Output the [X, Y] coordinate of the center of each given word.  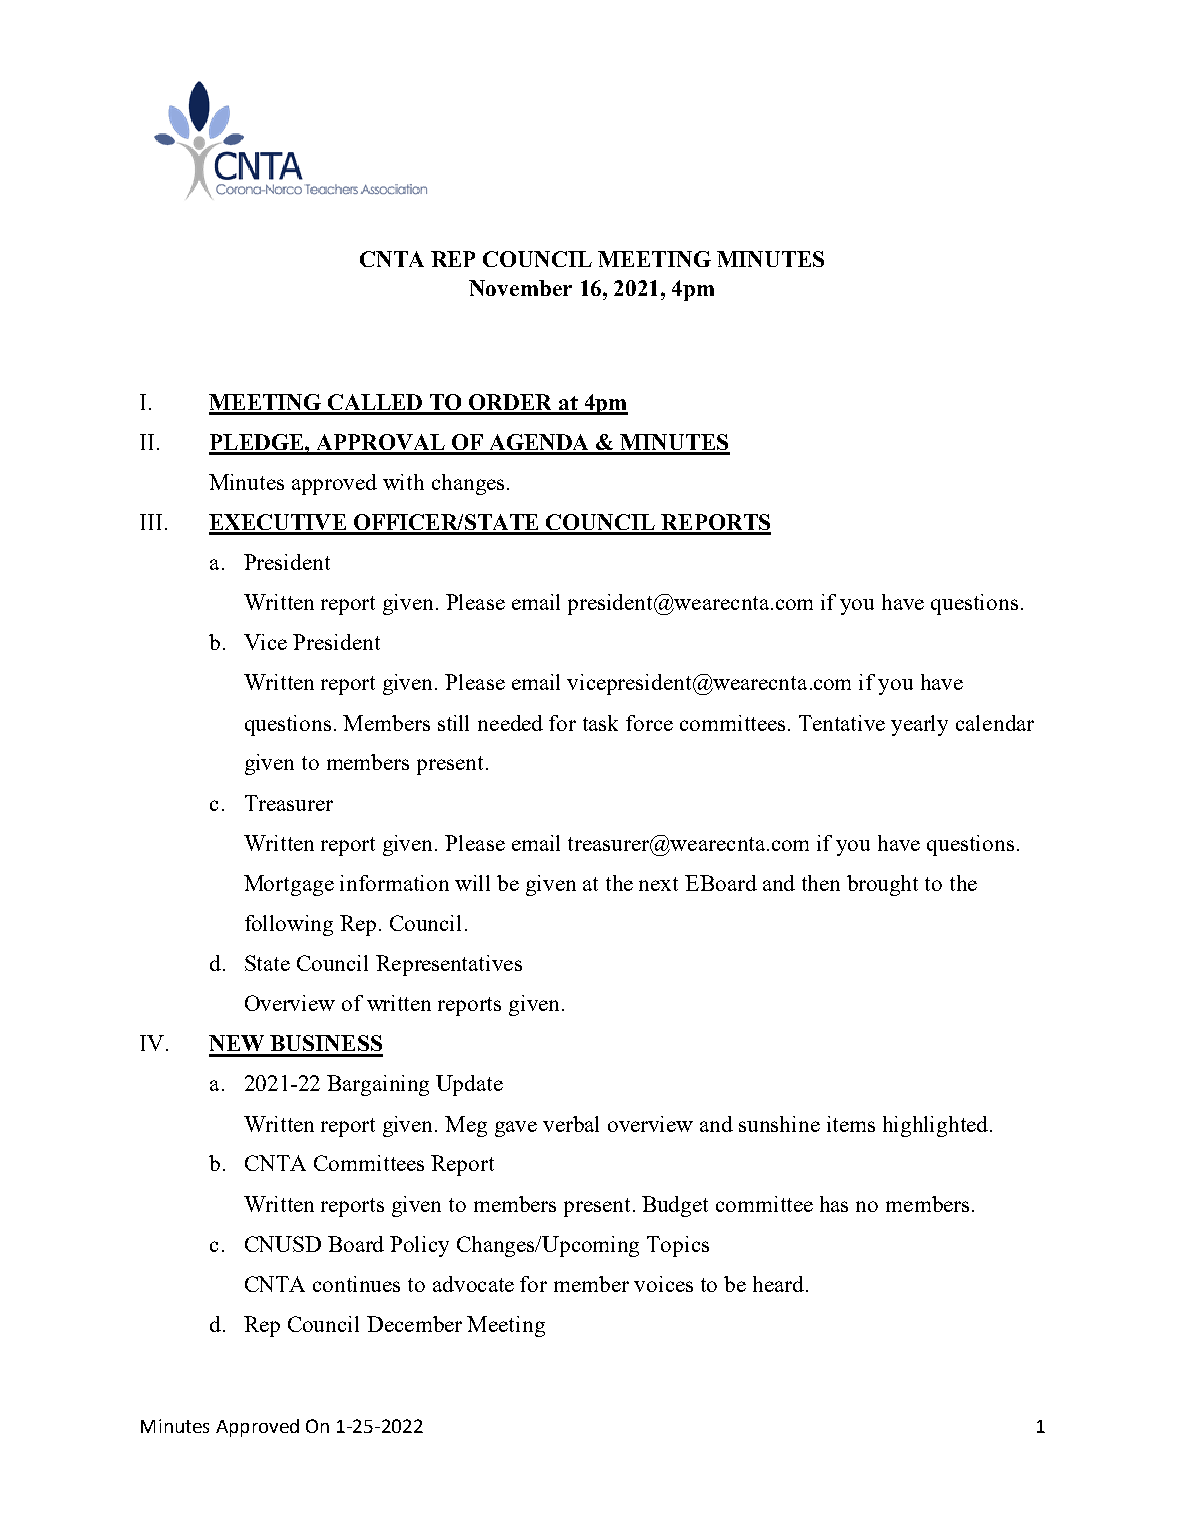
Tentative [842, 723]
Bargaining [378, 1085]
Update [469, 1085]
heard [778, 1284]
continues [356, 1284]
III [151, 522]
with [403, 482]
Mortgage [289, 885]
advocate [473, 1284]
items [851, 1124]
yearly [919, 725]
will [472, 883]
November [520, 288]
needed [510, 723]
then [821, 883]
